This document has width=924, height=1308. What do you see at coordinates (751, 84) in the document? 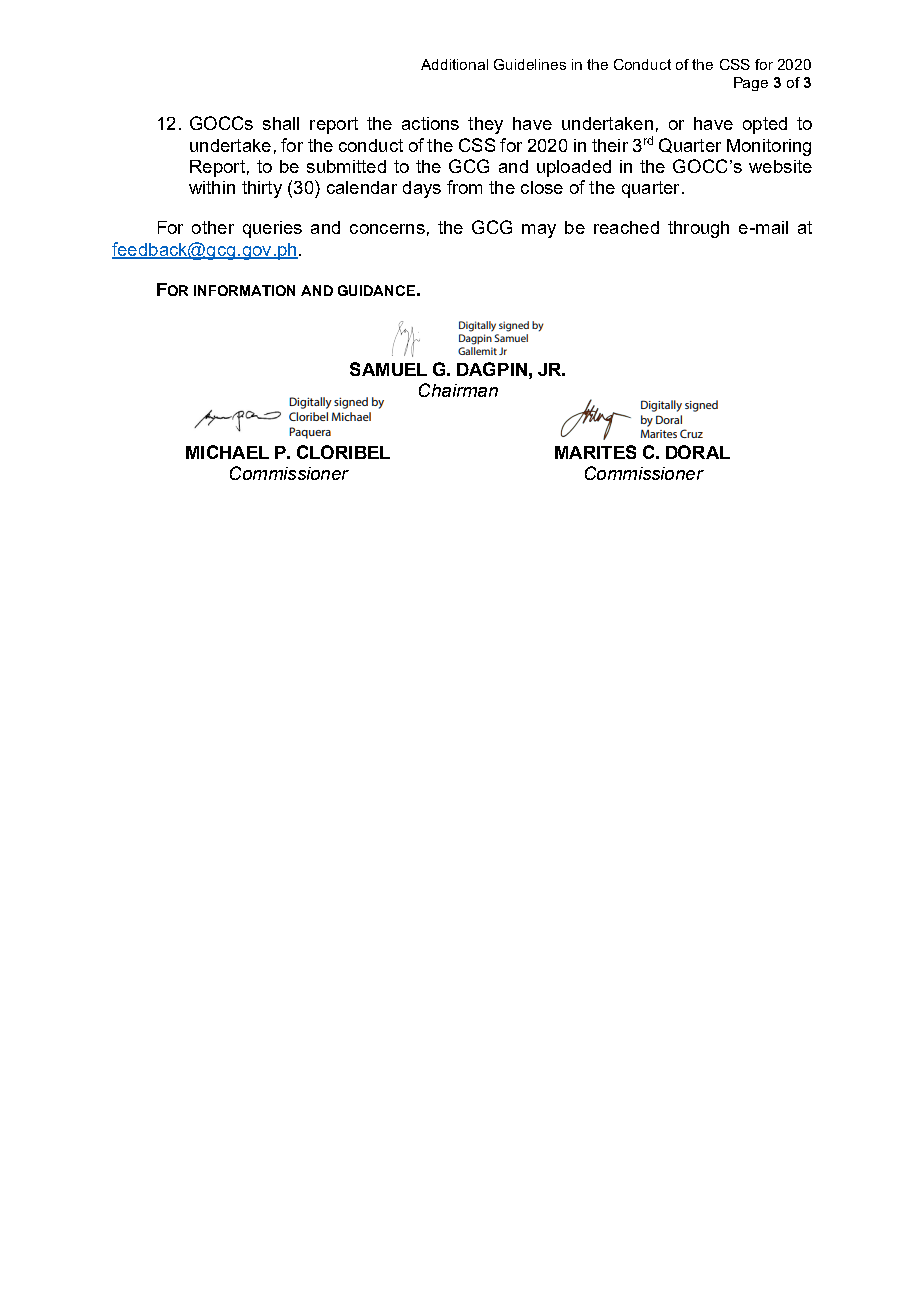
I see `Page` at bounding box center [751, 84].
